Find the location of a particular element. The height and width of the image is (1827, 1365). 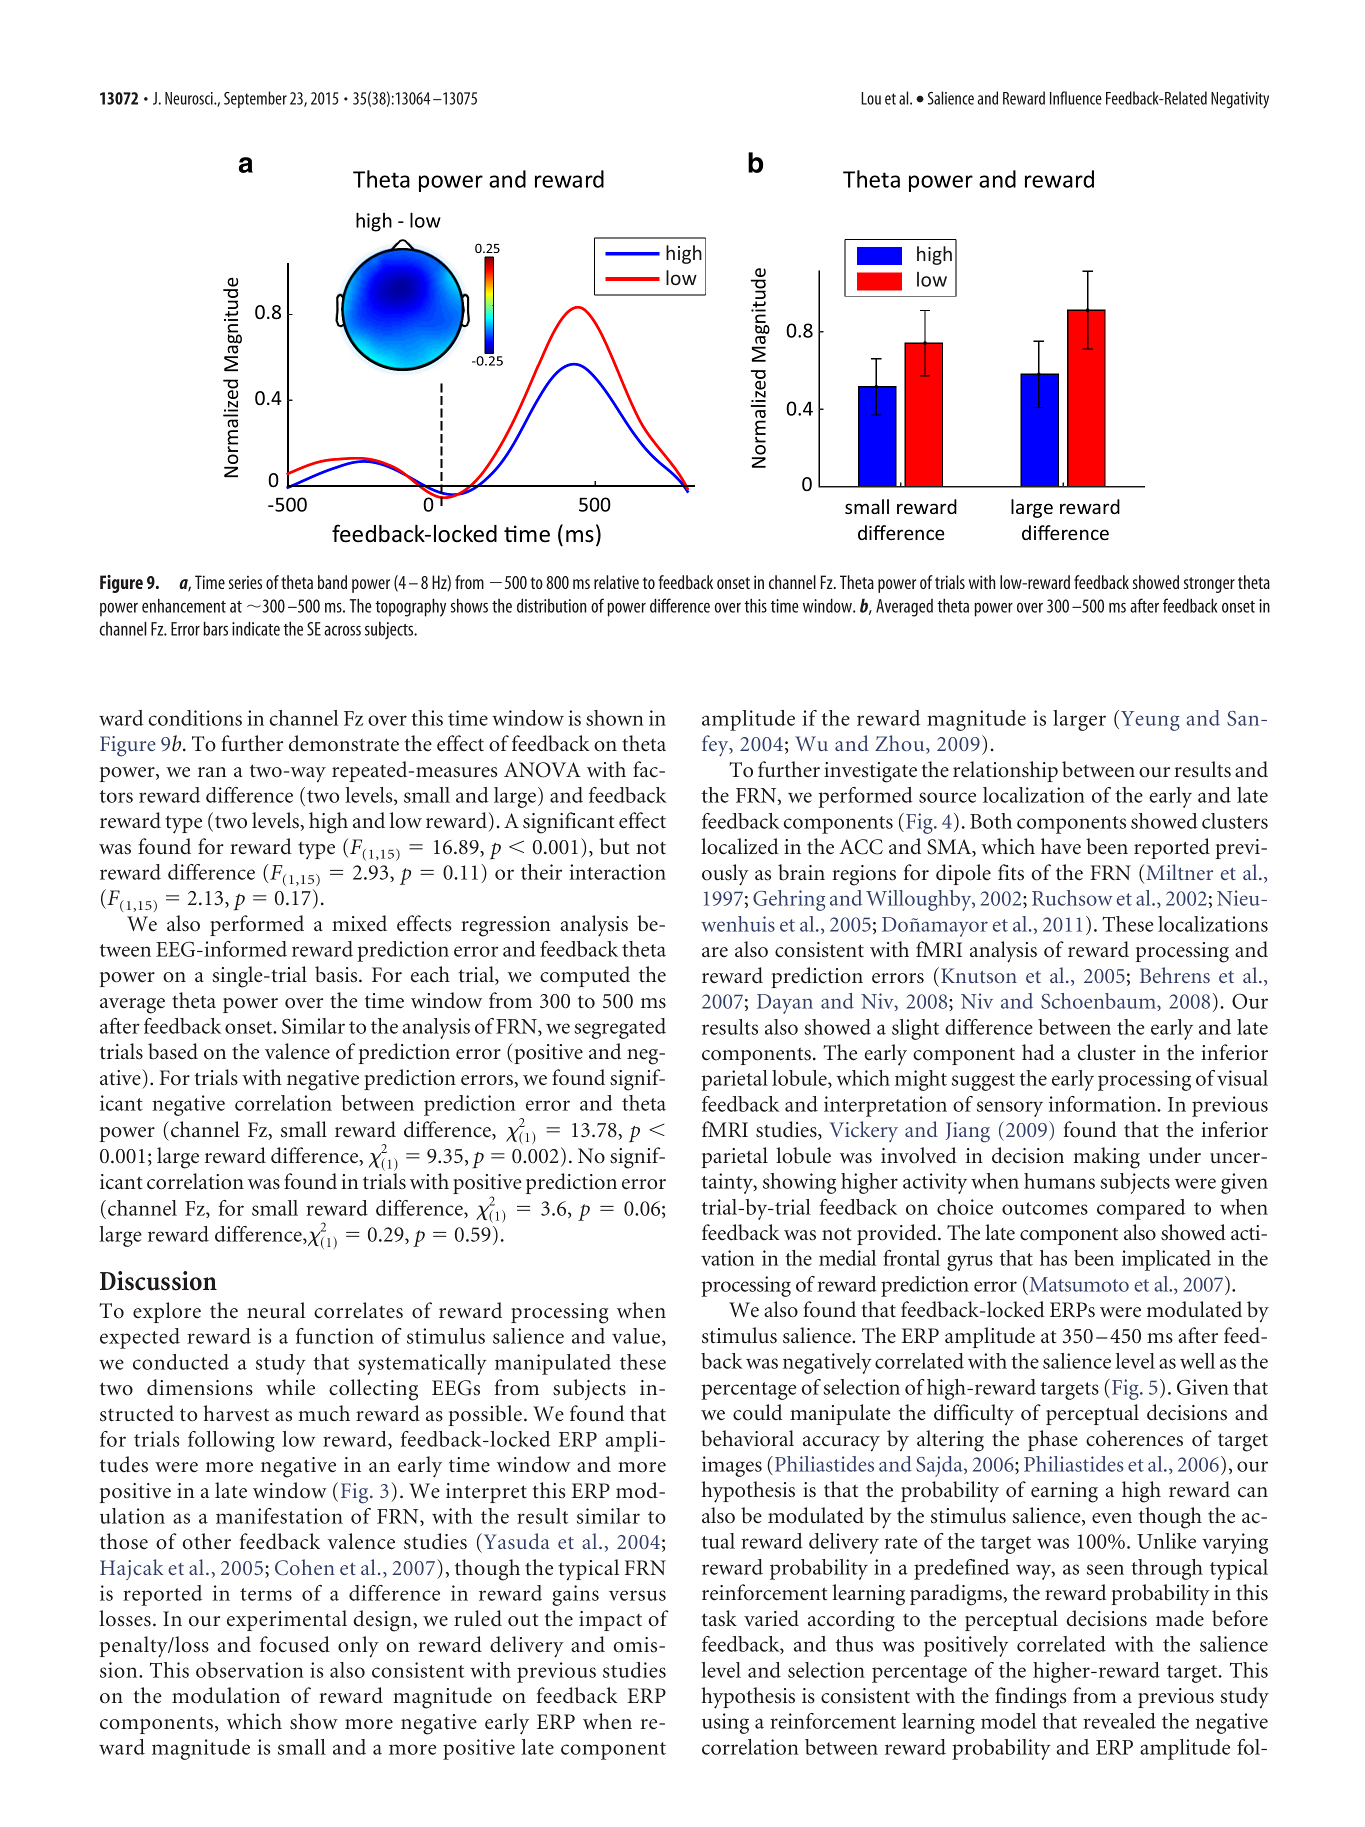

mixed is located at coordinates (359, 923).
